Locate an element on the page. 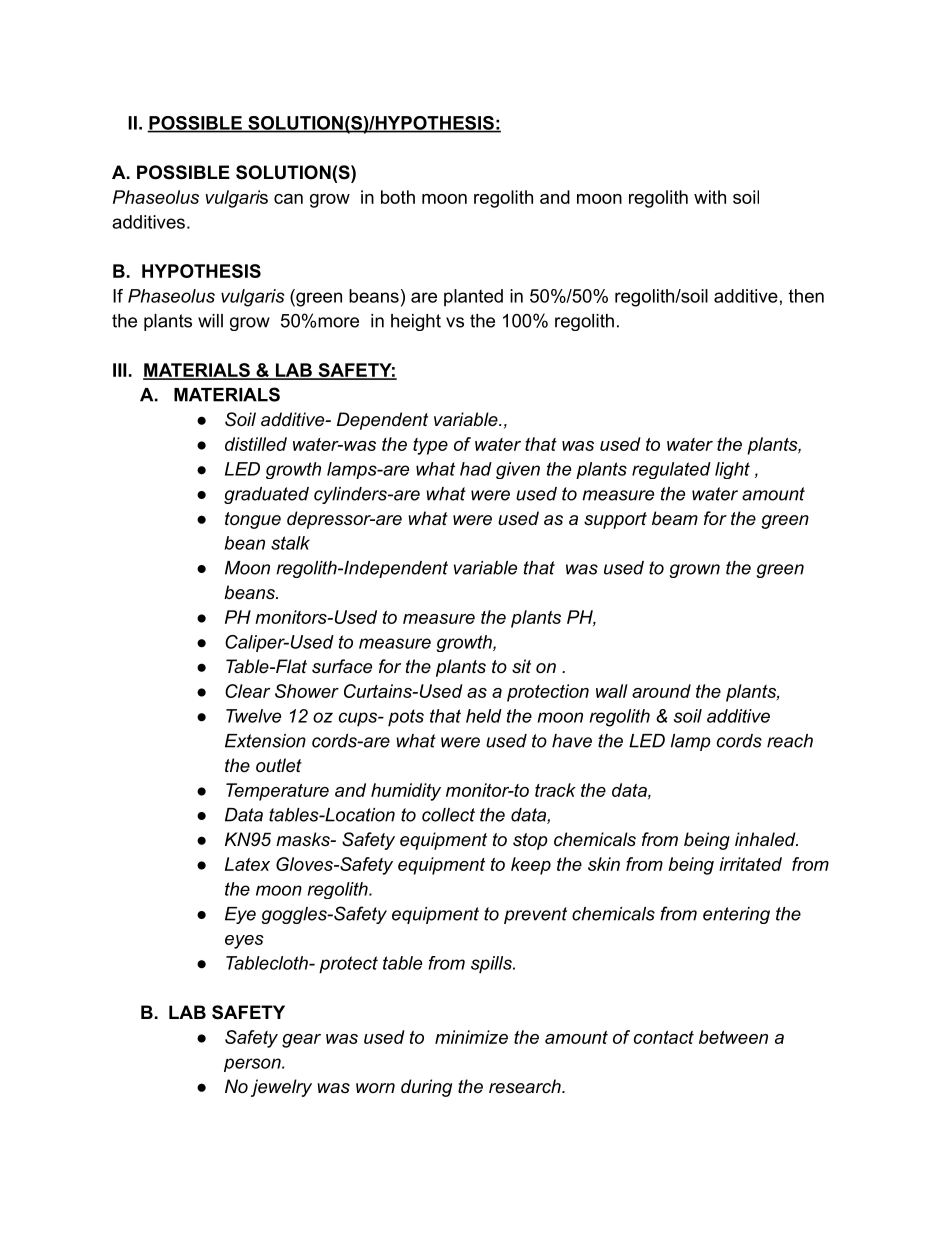 This document has width=952, height=1233. had is located at coordinates (476, 469).
